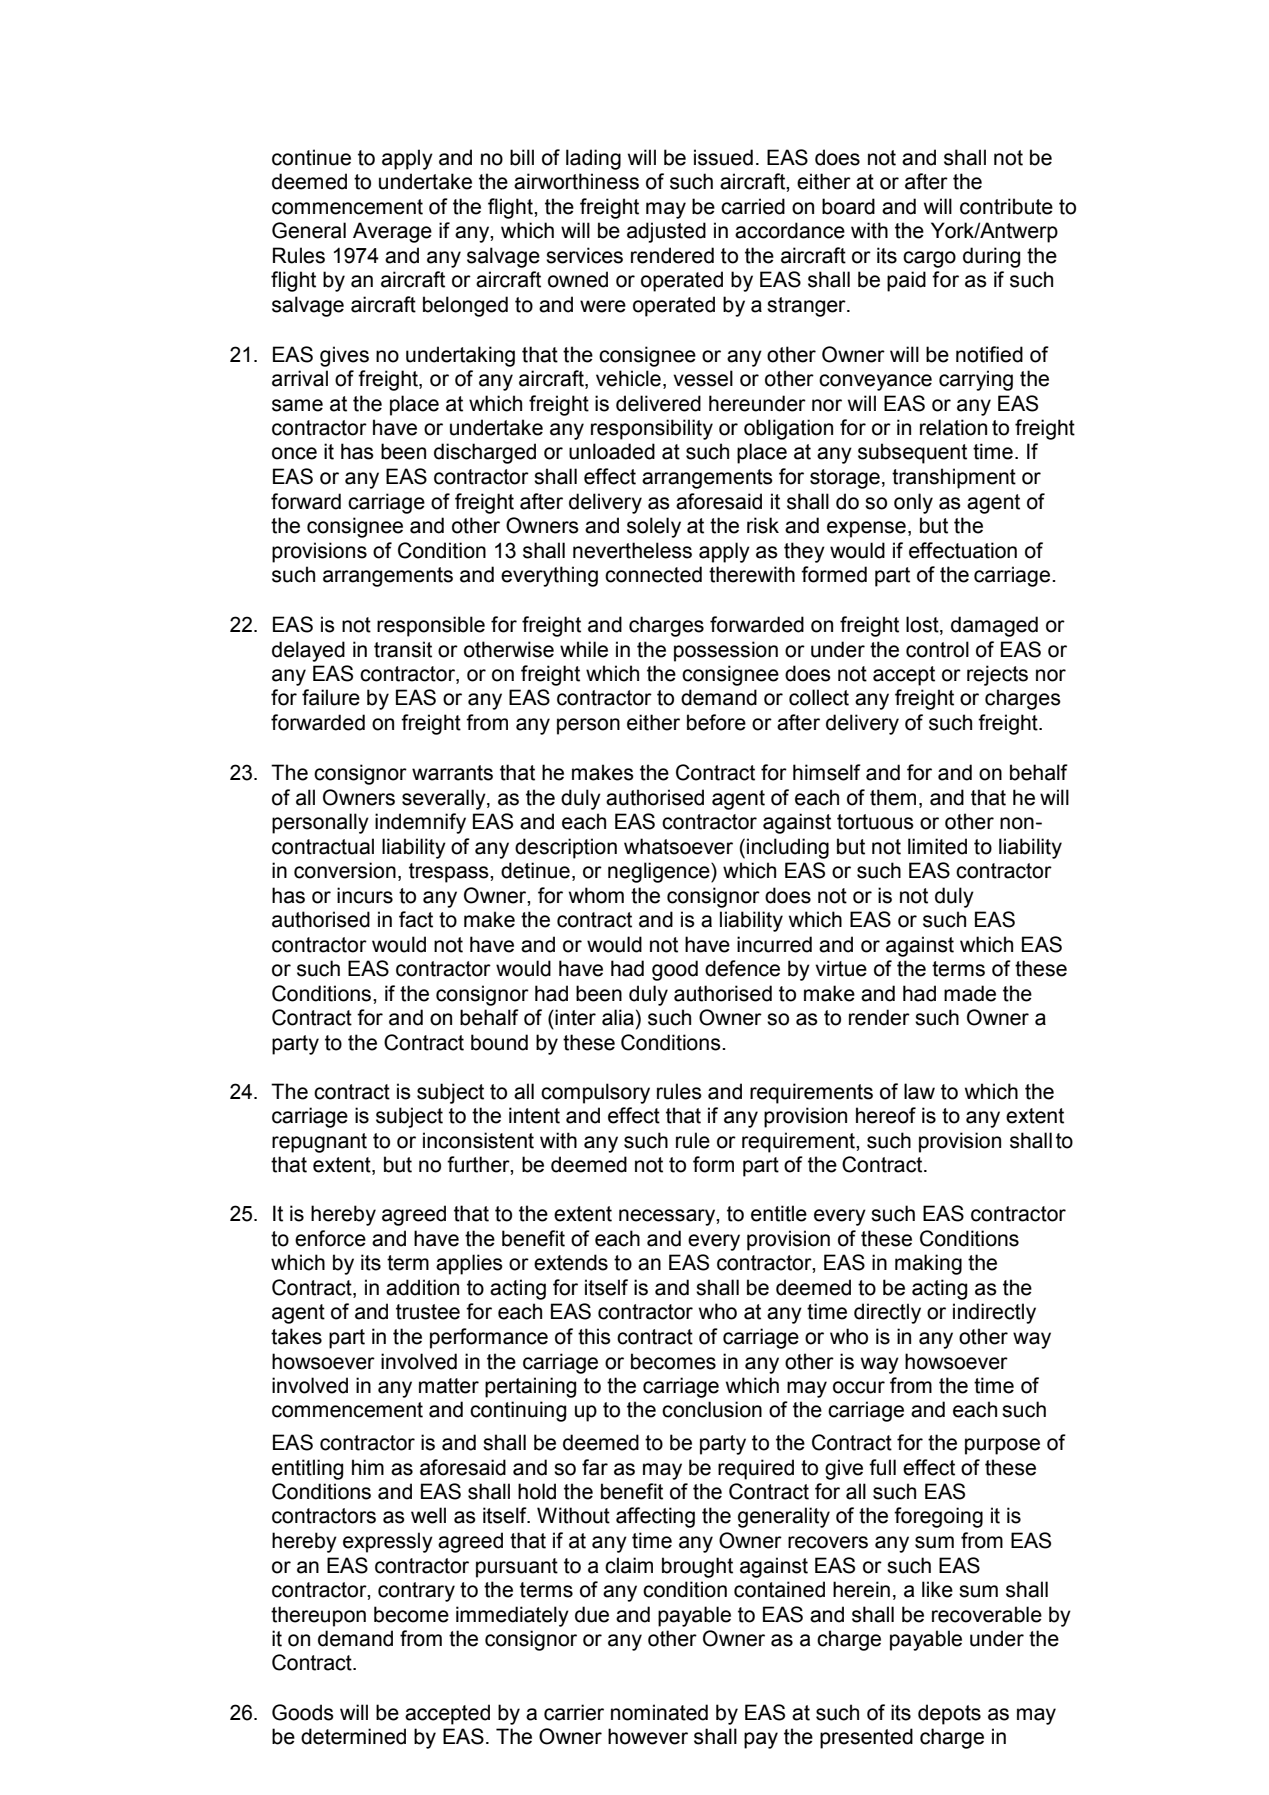  Describe the element at coordinates (330, 1238) in the screenshot. I see `enforce` at that location.
